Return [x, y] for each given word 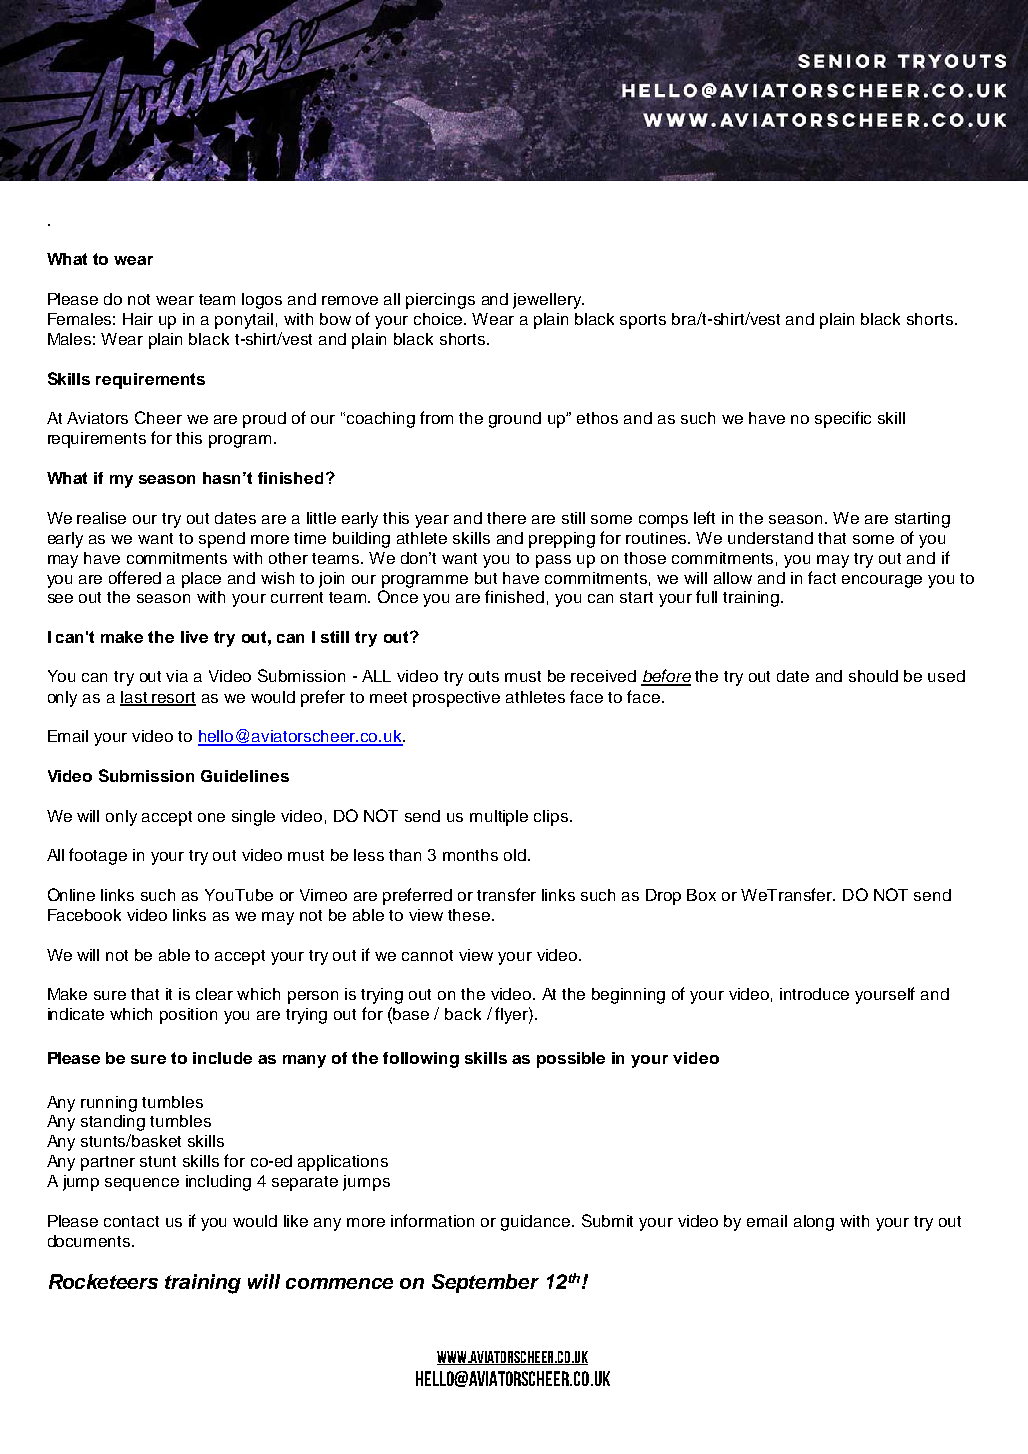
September [485, 1283]
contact [131, 1221]
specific [843, 419]
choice [440, 319]
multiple [499, 818]
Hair [138, 319]
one [211, 817]
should [873, 676]
